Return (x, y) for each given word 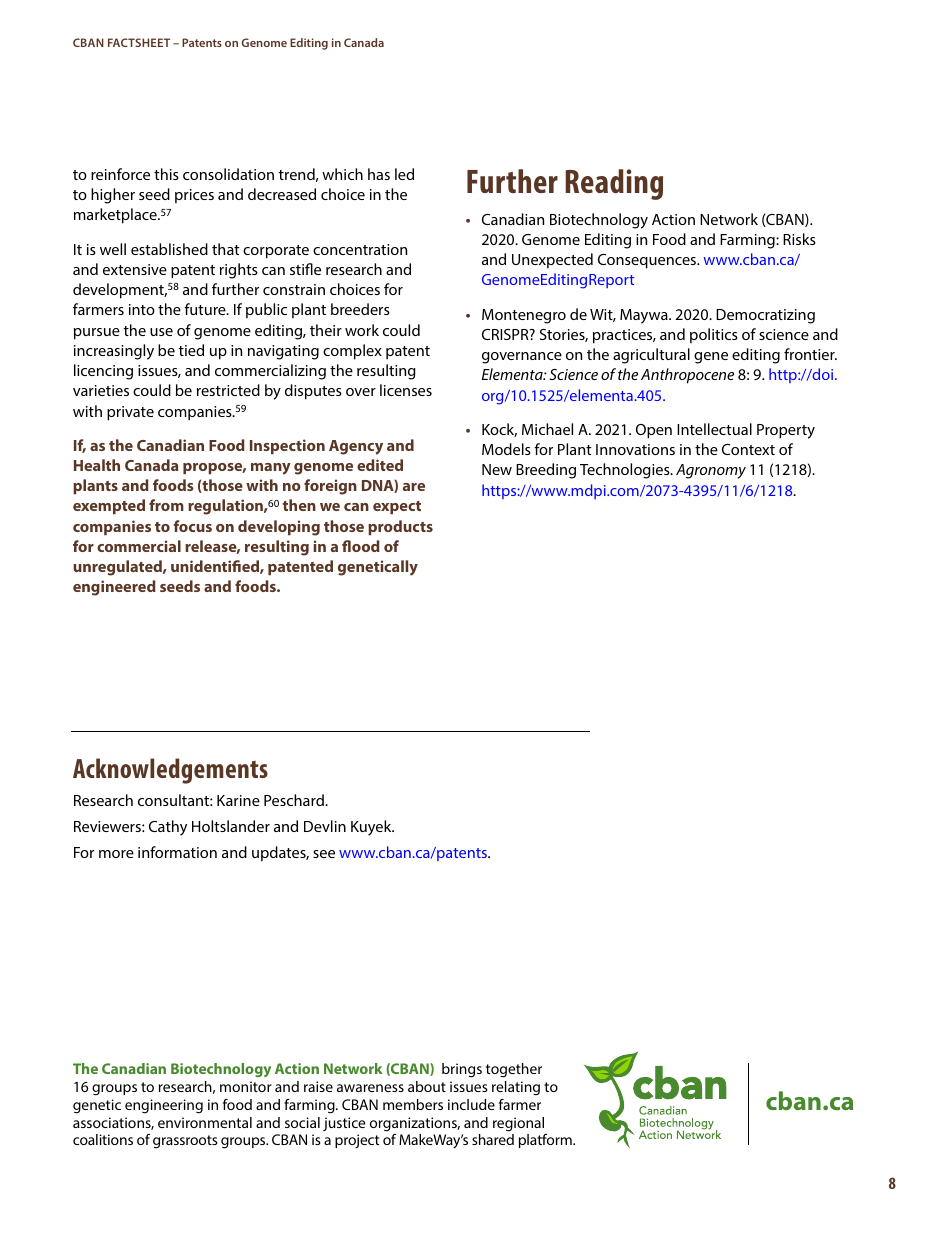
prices (194, 196)
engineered (114, 588)
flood (361, 546)
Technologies (626, 471)
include (471, 1104)
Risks (799, 239)
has (379, 174)
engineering (164, 1106)
